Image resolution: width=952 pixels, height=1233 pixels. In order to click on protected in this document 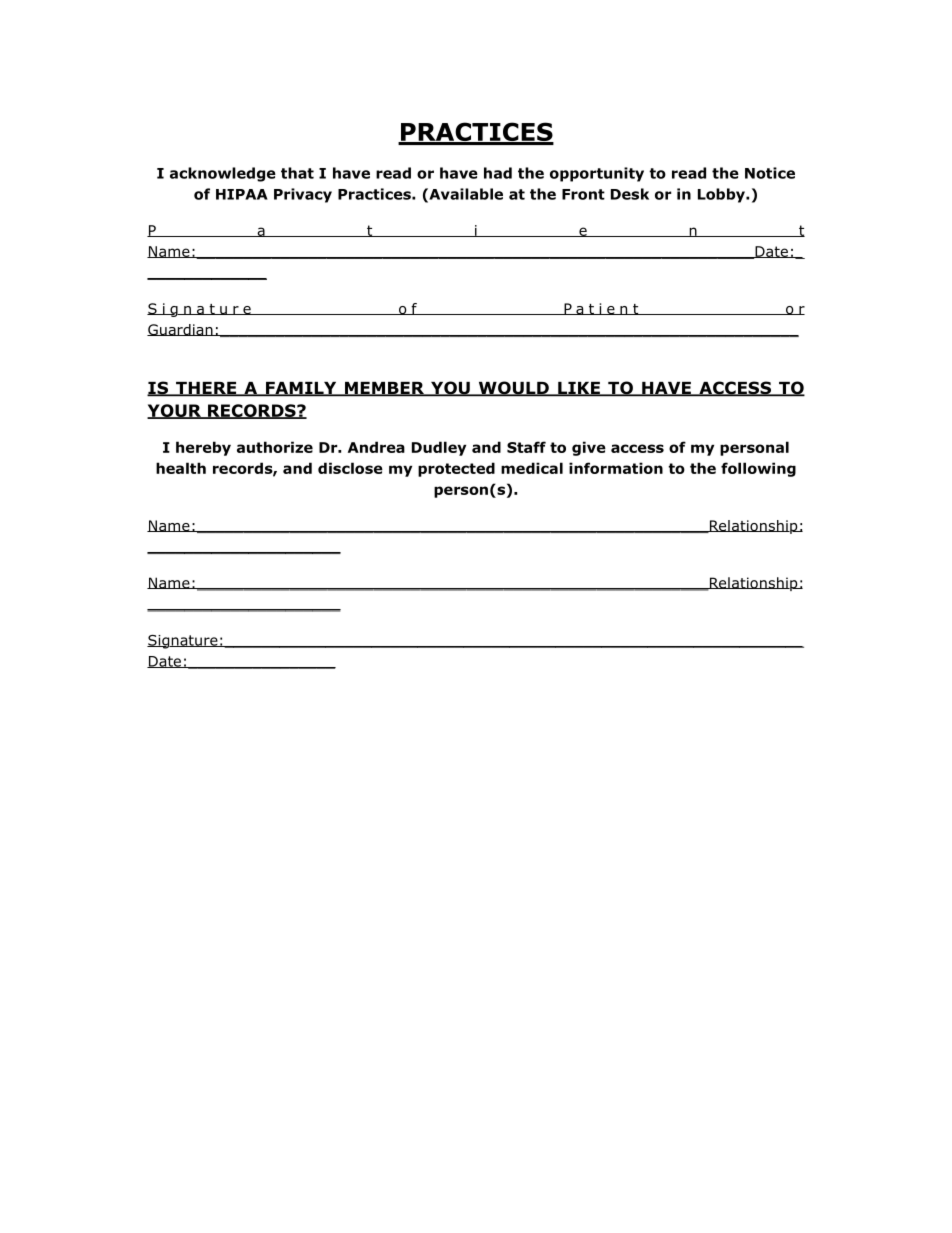, I will do `click(456, 469)`.
